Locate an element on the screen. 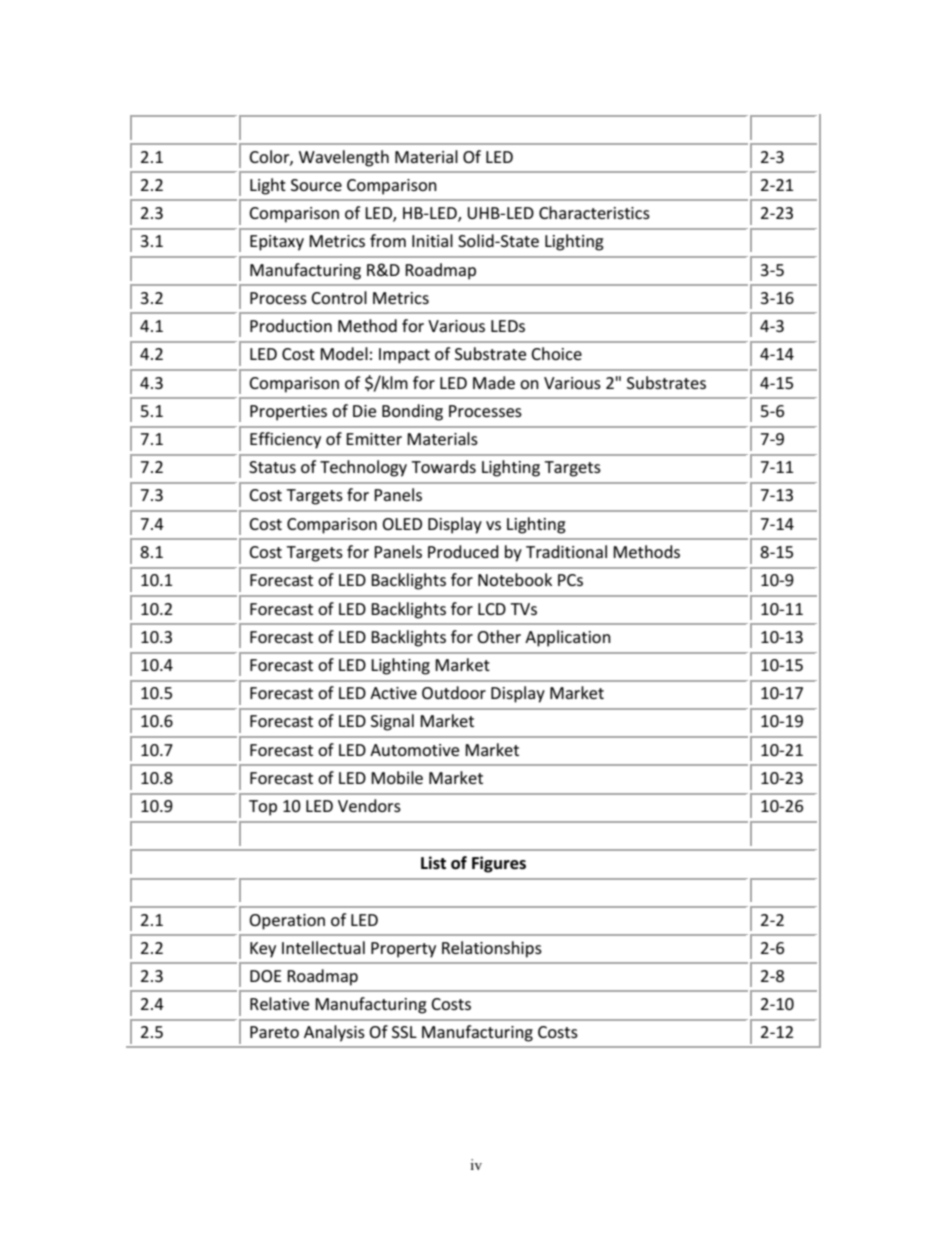 This screenshot has width=952, height=1233. Source is located at coordinates (316, 185).
